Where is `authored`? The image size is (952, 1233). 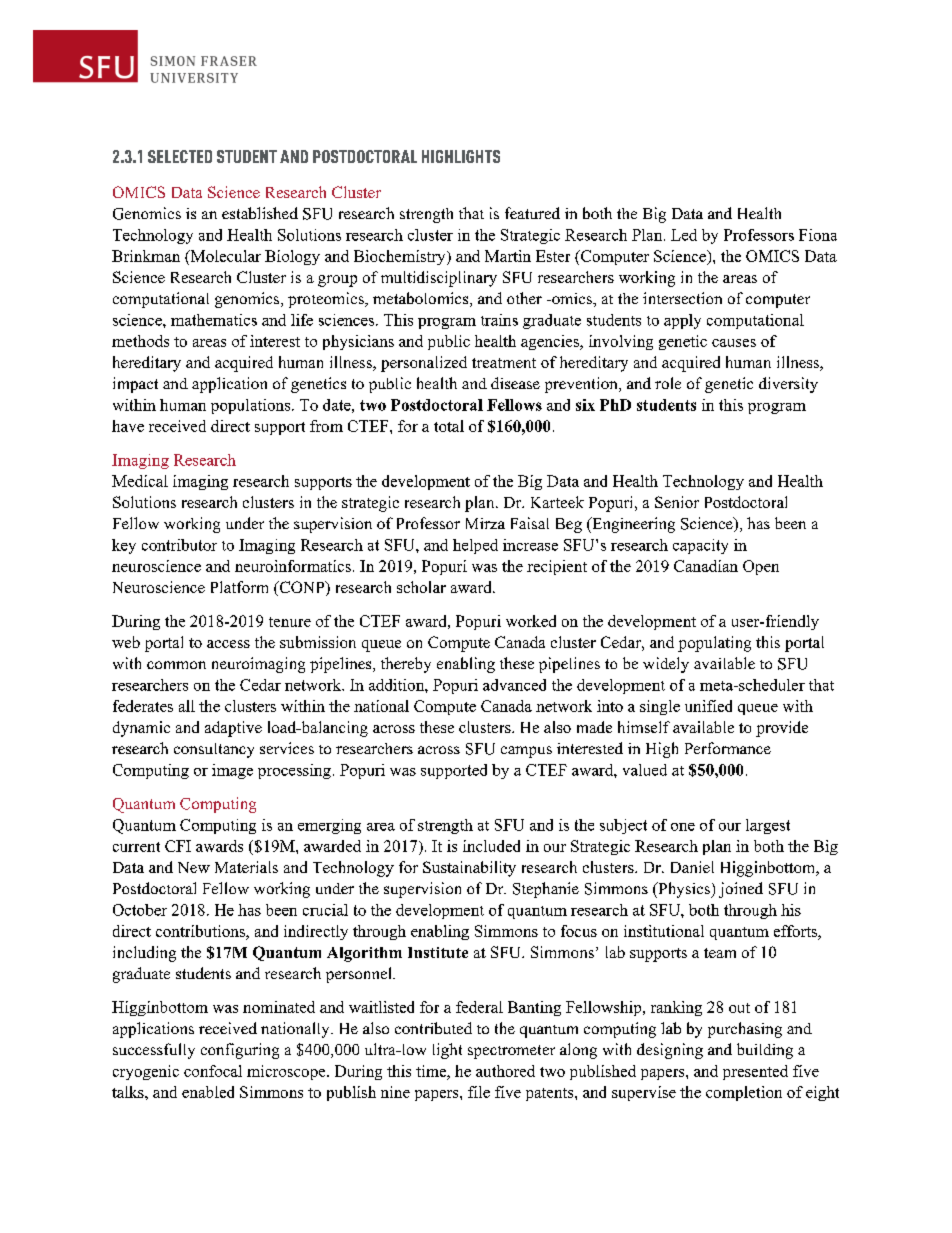
authored is located at coordinates (505, 1071).
